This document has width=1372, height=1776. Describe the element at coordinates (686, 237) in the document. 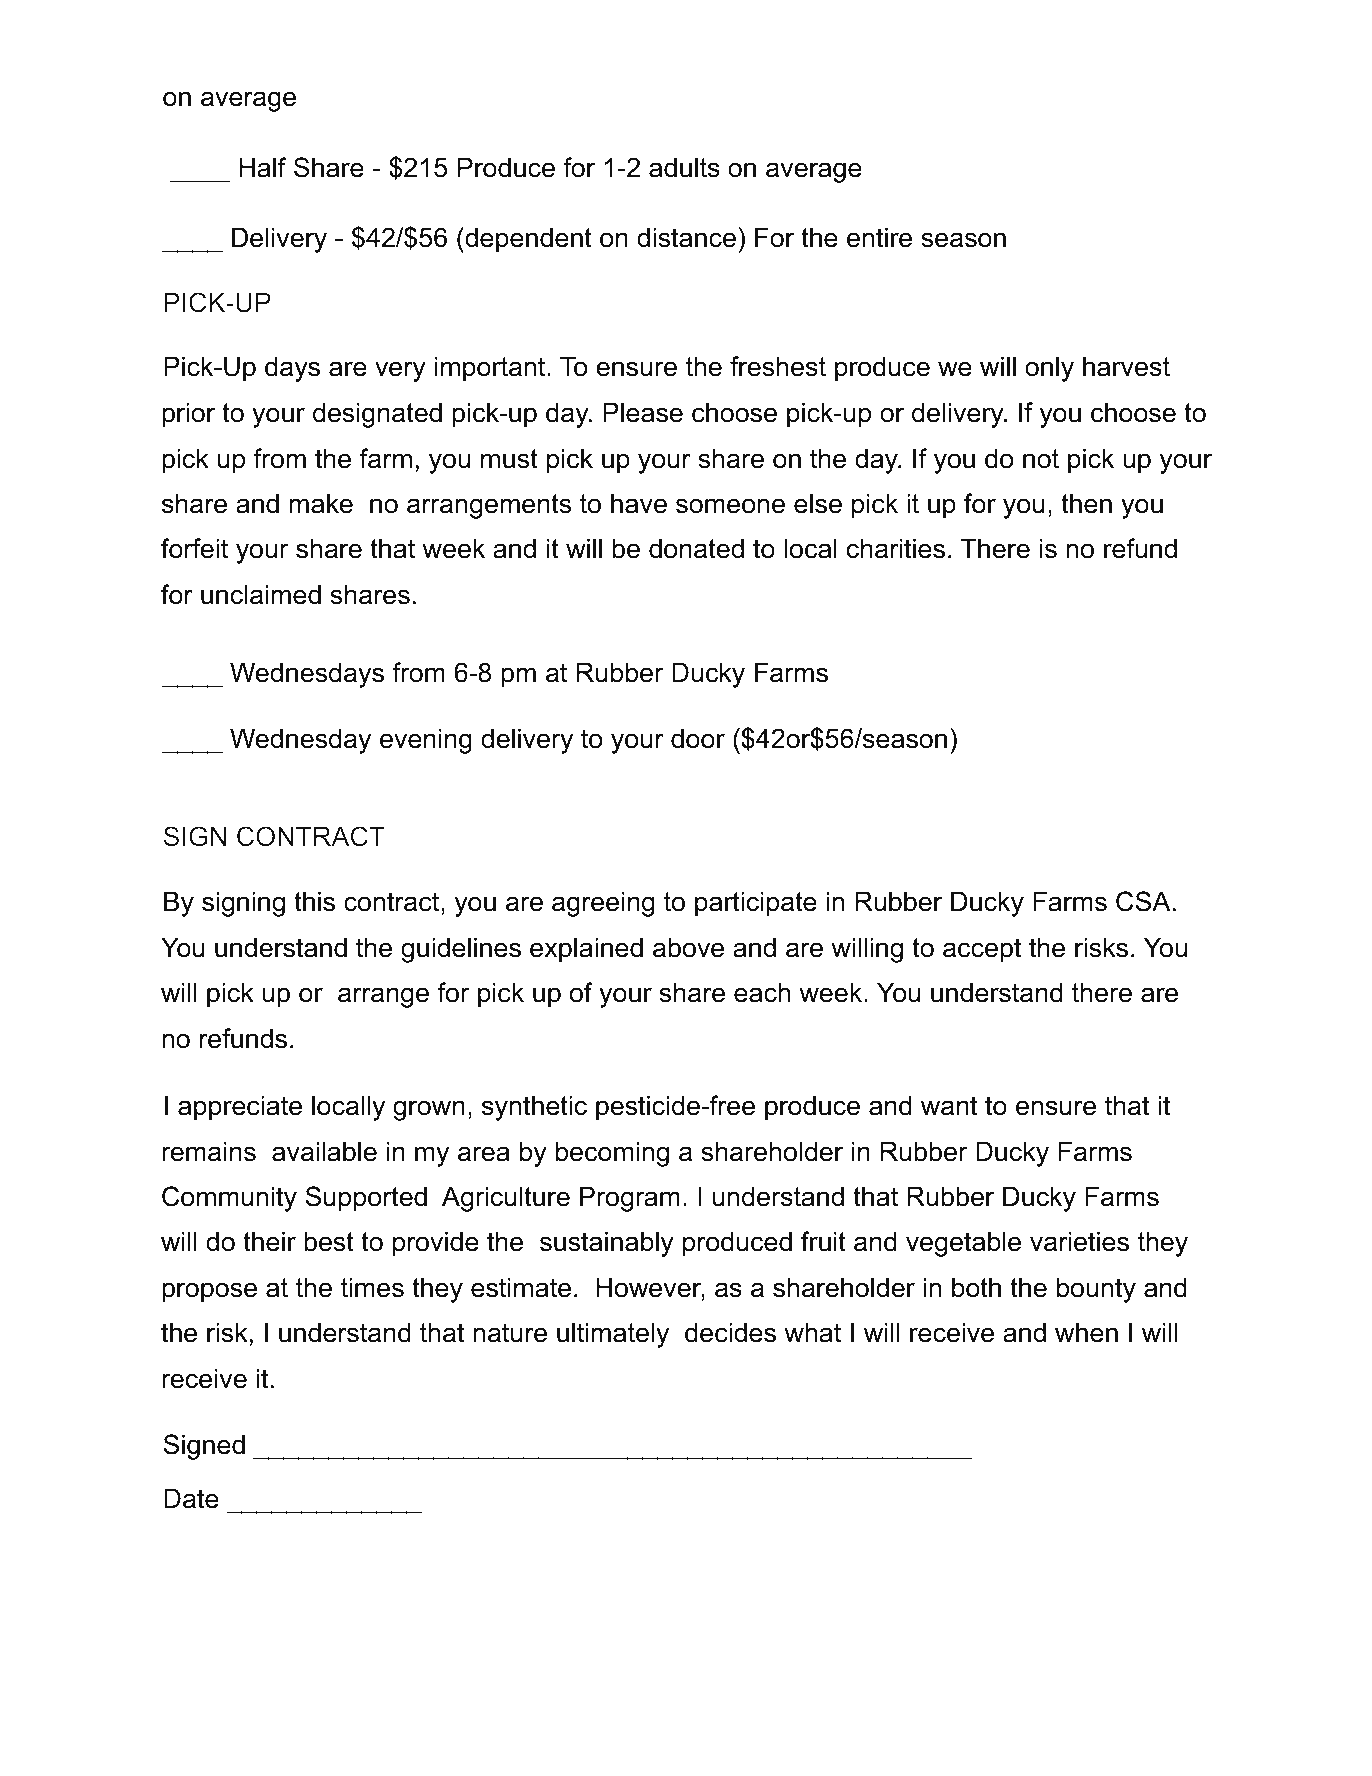

I see `distance` at that location.
